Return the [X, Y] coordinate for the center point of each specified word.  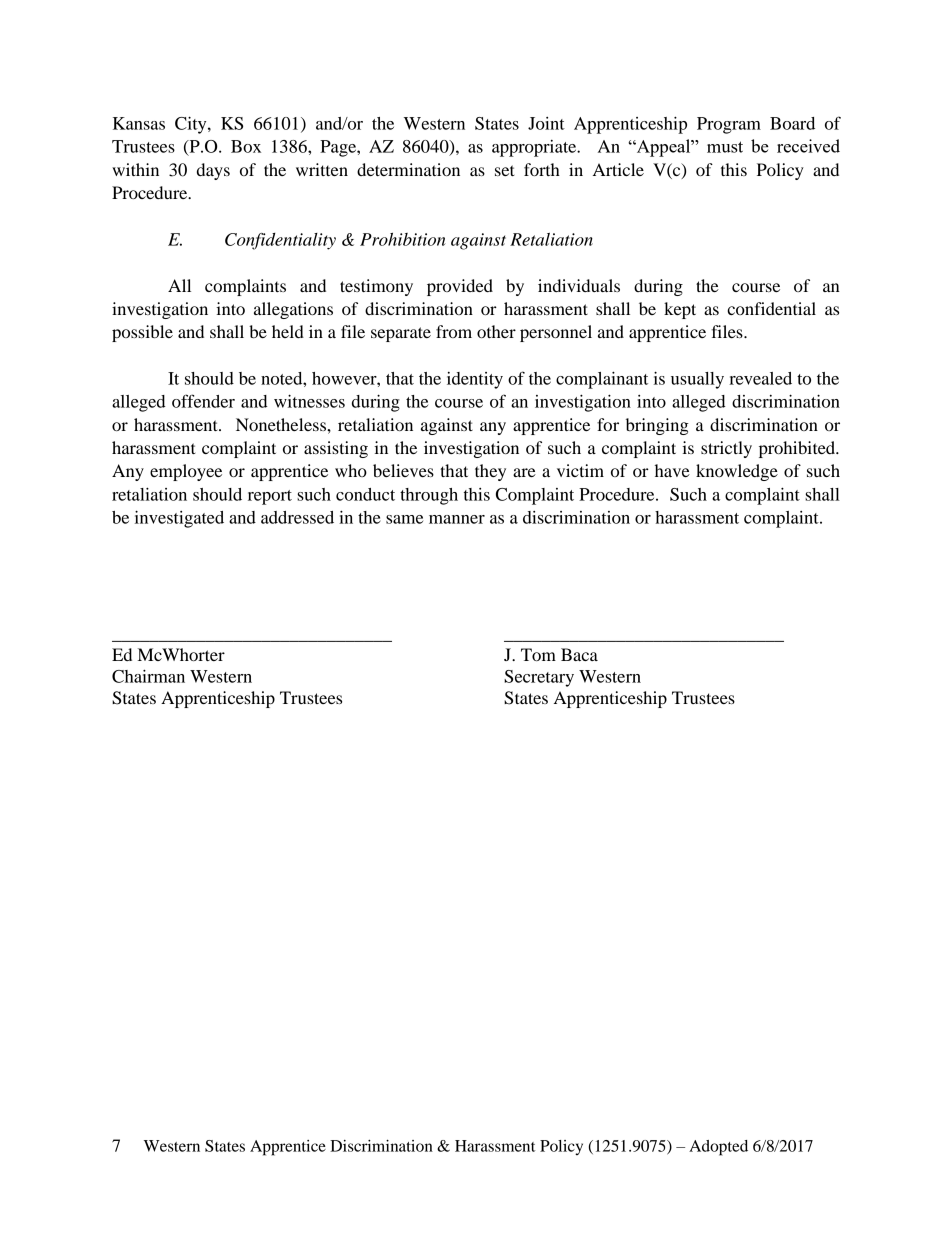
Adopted [718, 1148]
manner [457, 519]
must [725, 147]
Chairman [148, 676]
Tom [538, 654]
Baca [579, 654]
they [490, 472]
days [213, 171]
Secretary [539, 678]
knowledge [737, 472]
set [505, 170]
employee [186, 472]
